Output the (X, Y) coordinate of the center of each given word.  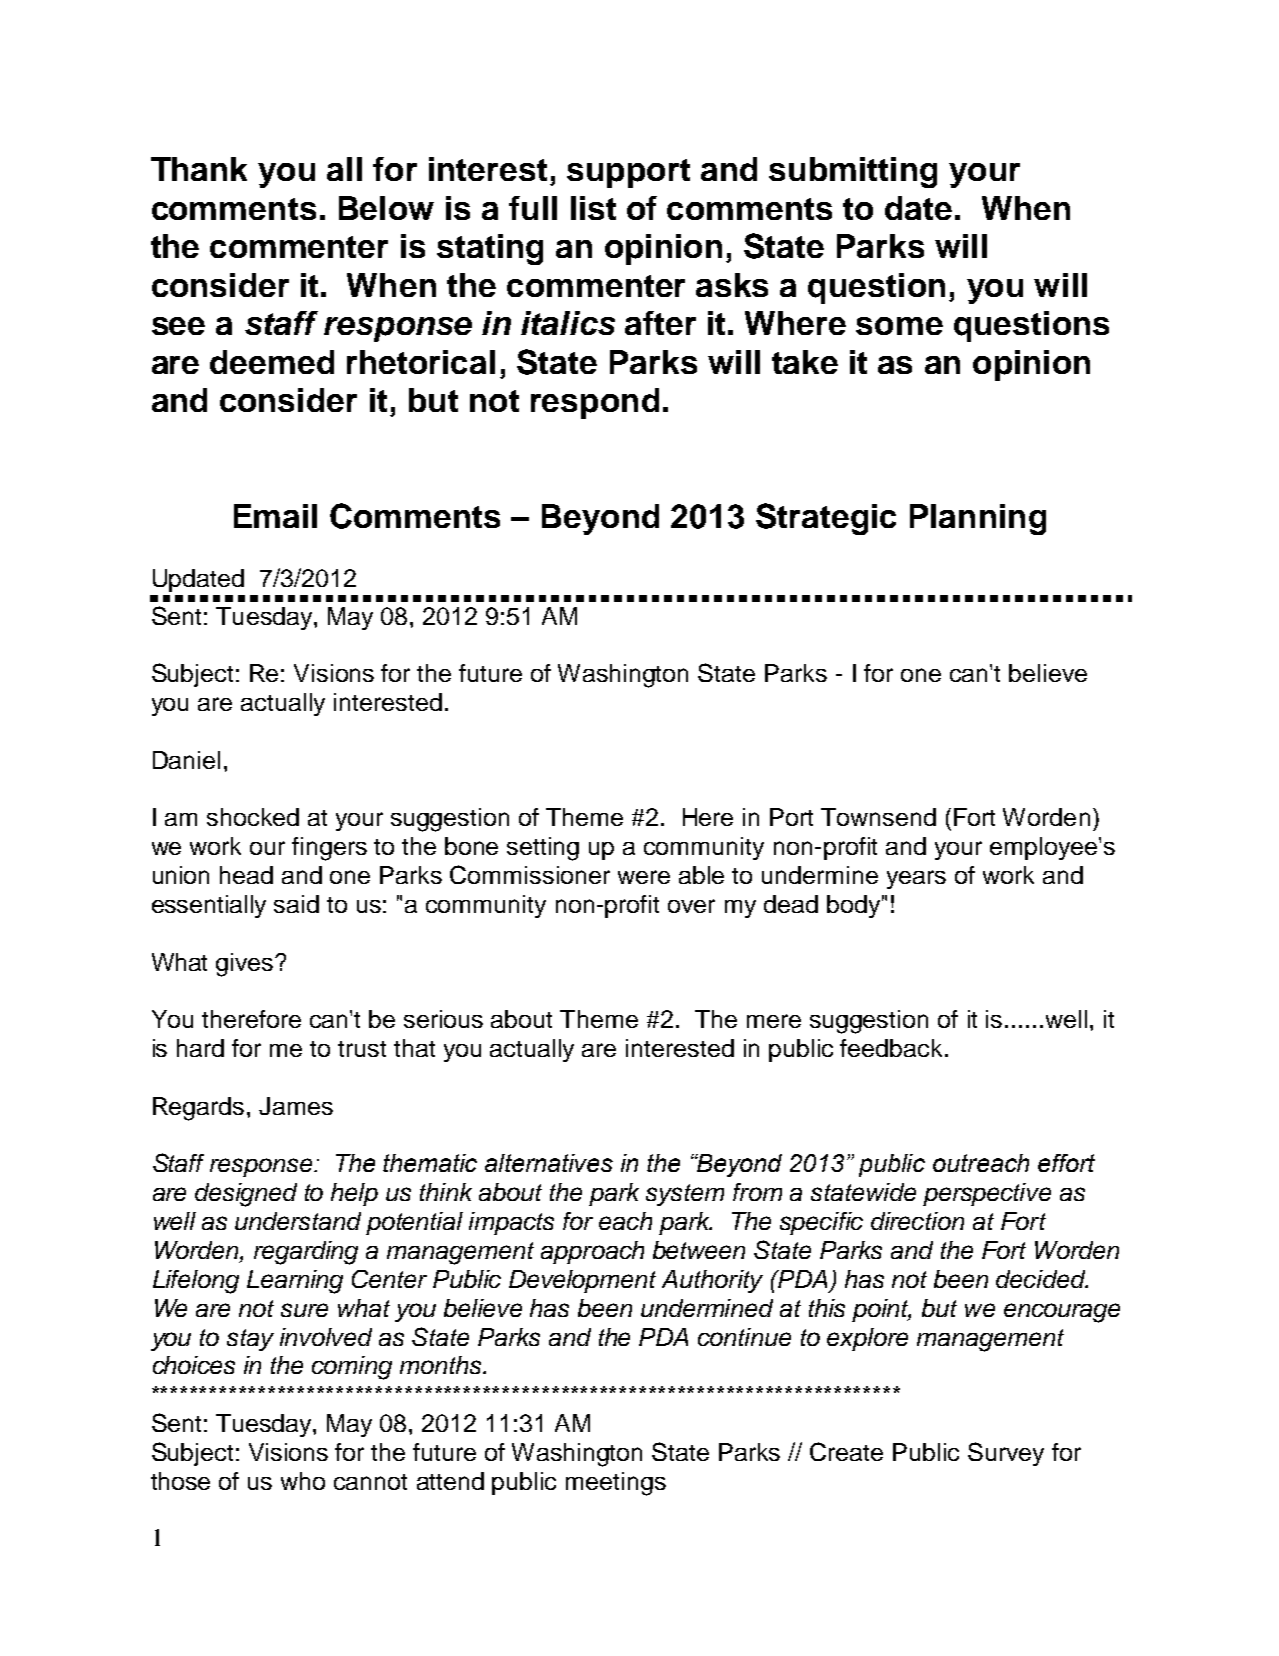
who (303, 1481)
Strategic (826, 519)
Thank (199, 169)
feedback (893, 1048)
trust (362, 1049)
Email (275, 516)
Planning (978, 519)
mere (774, 1021)
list (593, 208)
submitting (853, 172)
